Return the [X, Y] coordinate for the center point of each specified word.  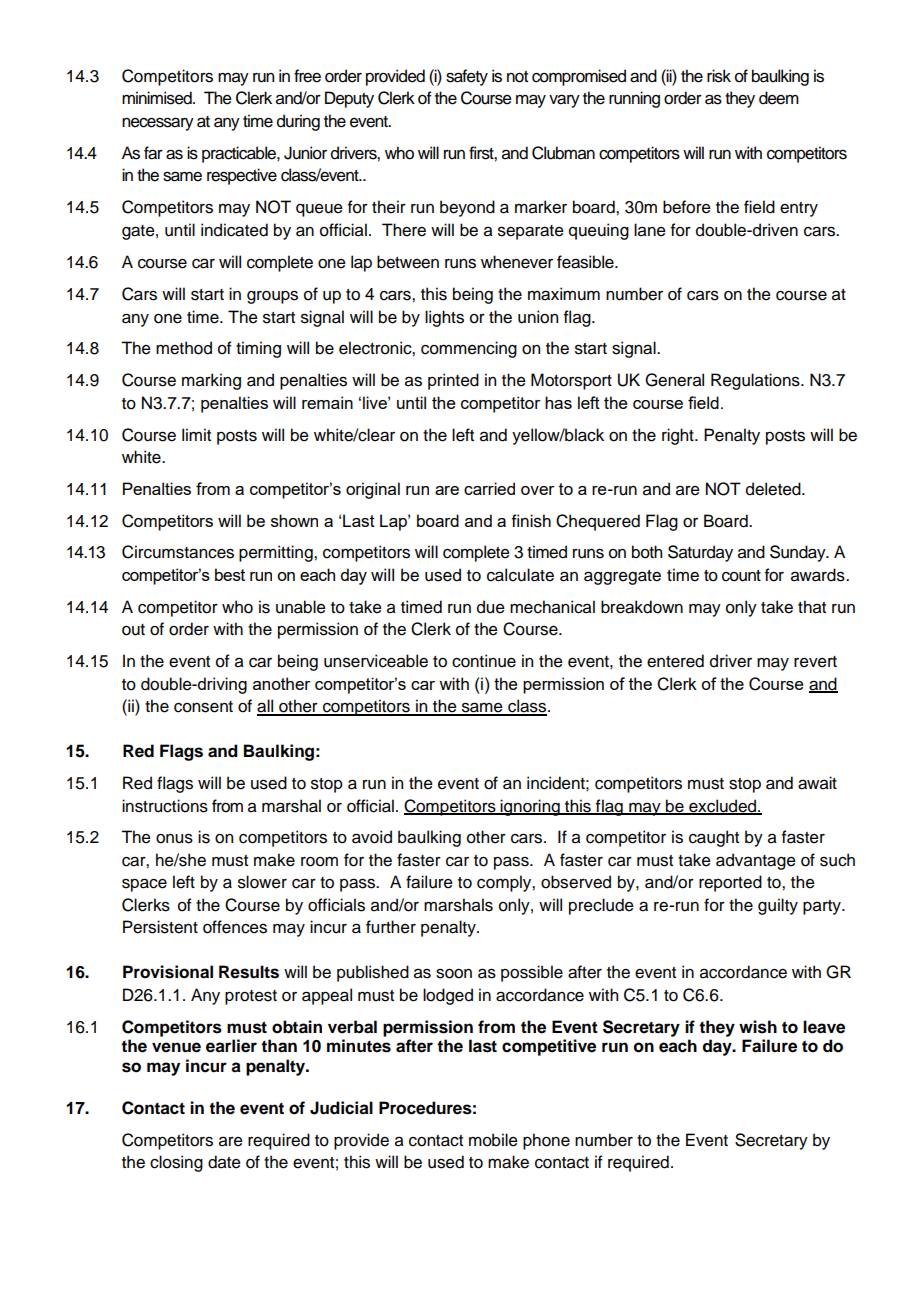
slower [262, 882]
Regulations [756, 381]
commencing [469, 349]
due [491, 607]
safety [467, 77]
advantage [756, 861]
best [230, 574]
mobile [493, 1140]
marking [211, 381]
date [224, 1162]
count [741, 576]
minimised [158, 98]
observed [576, 882]
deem [779, 98]
